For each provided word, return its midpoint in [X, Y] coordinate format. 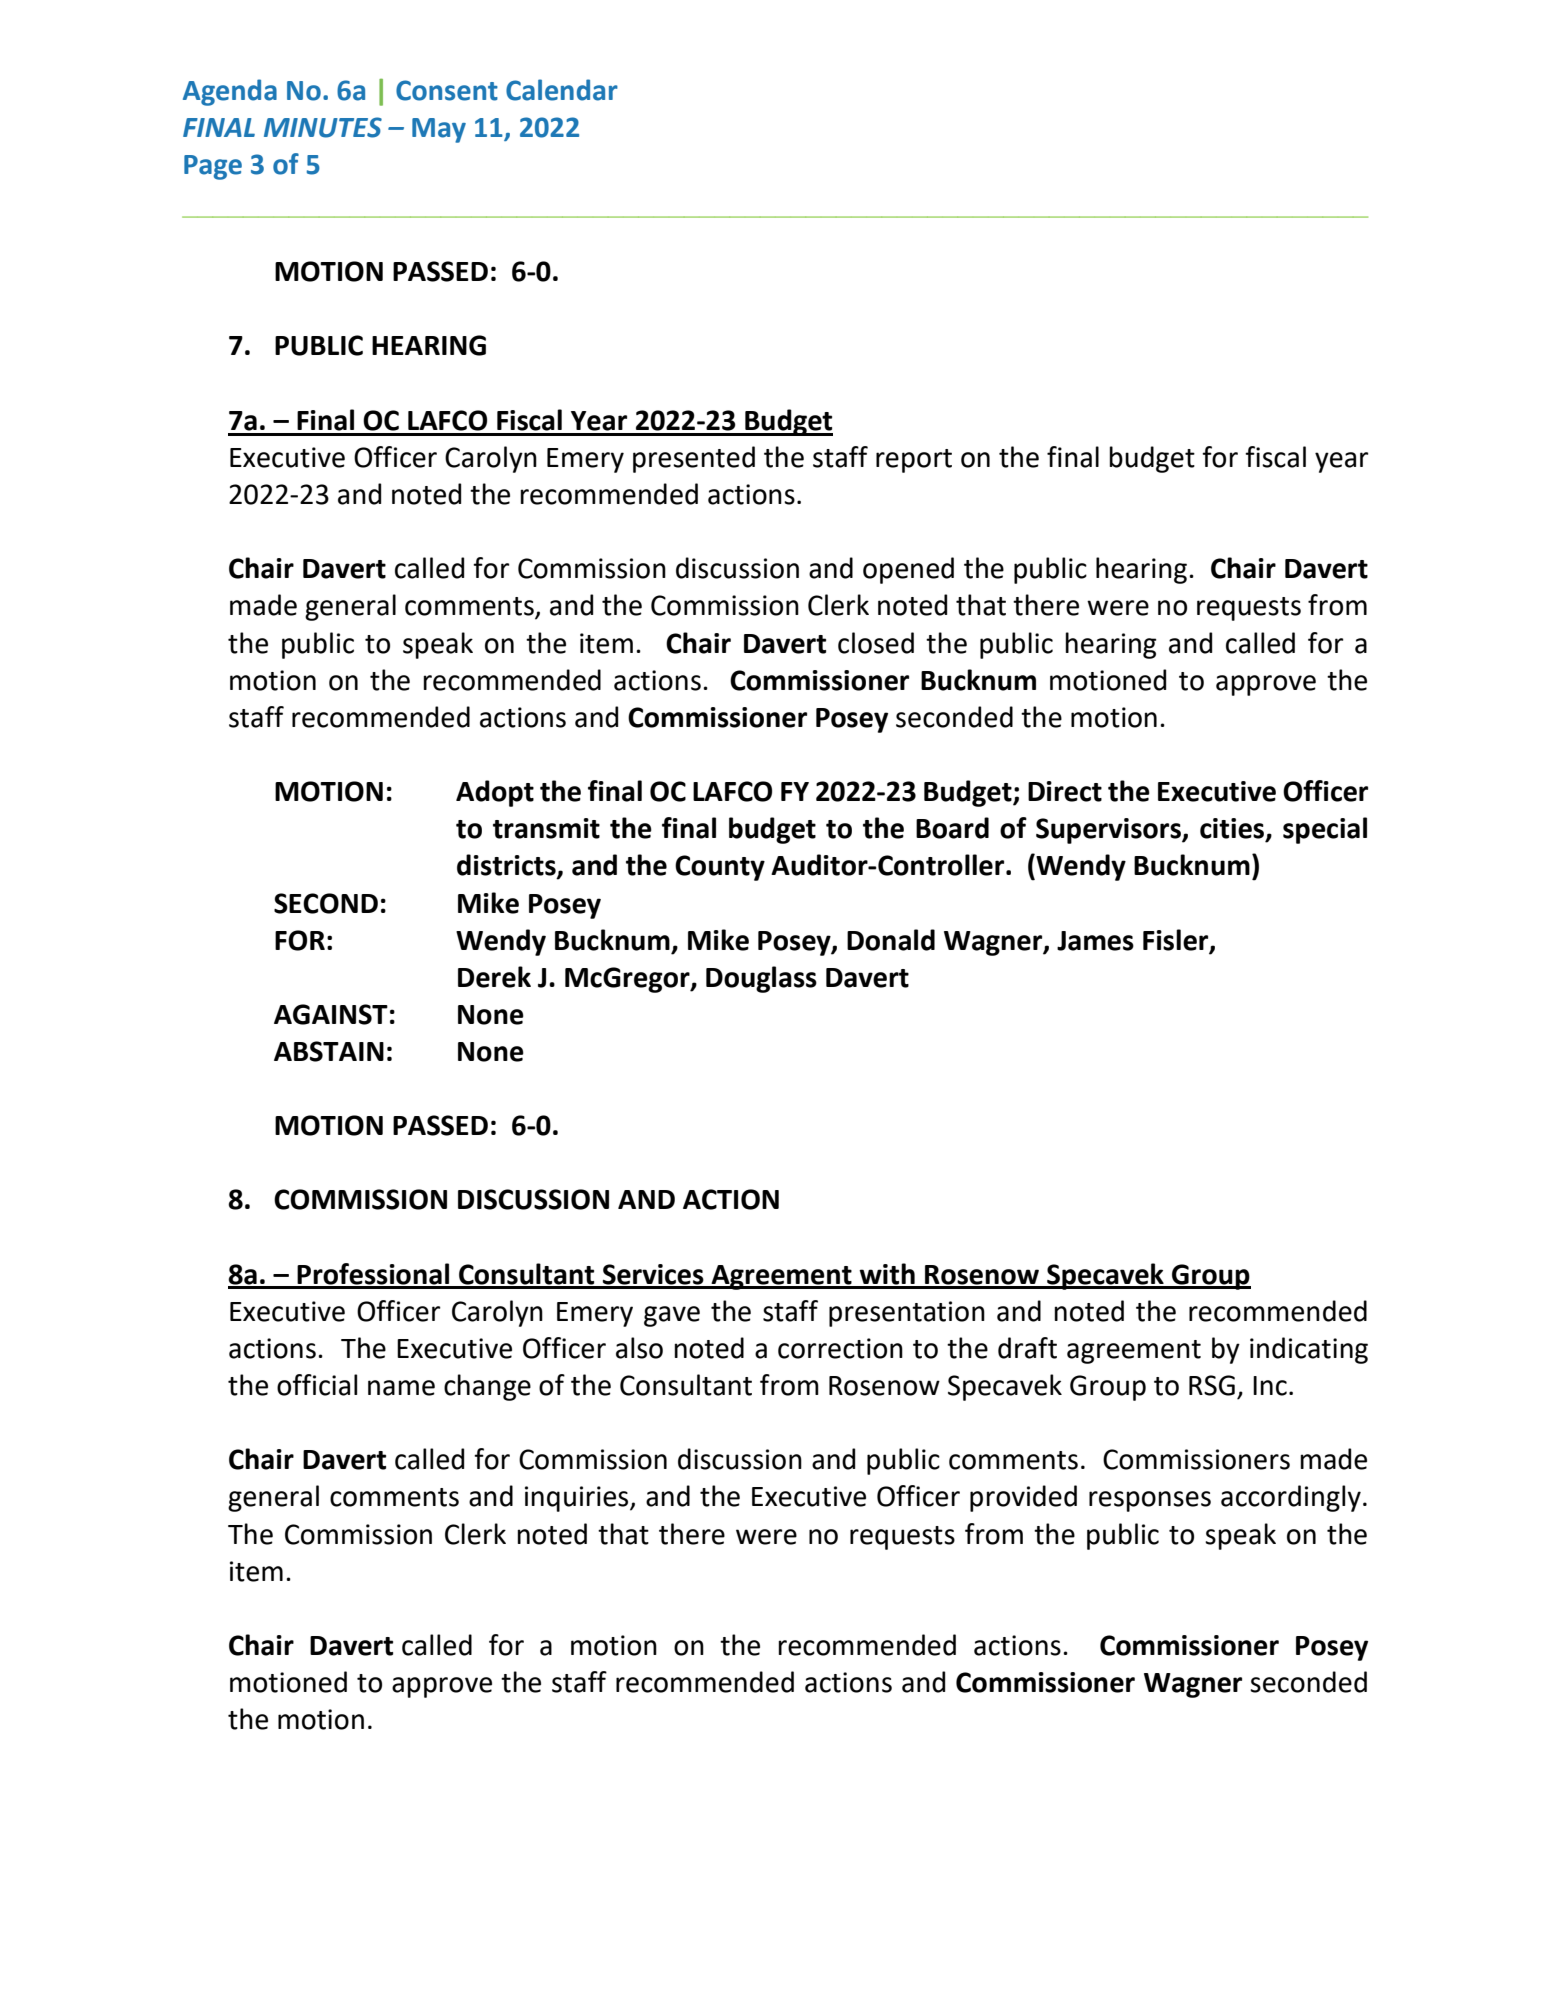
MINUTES [323, 127]
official [317, 1385]
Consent [447, 90]
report [914, 461]
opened [908, 570]
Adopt [495, 793]
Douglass [761, 979]
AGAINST [331, 1014]
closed [876, 643]
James [1095, 941]
